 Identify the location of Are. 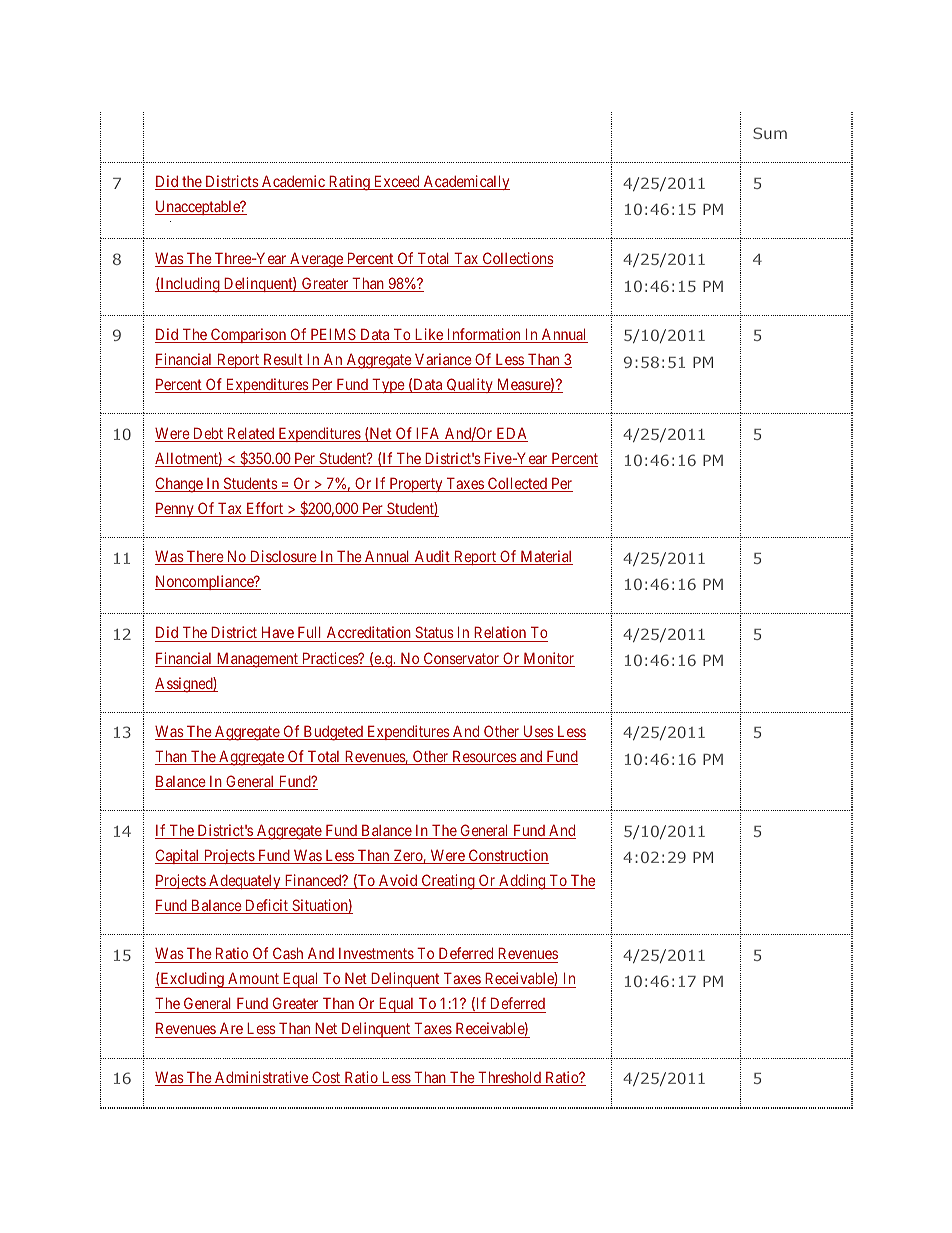
(231, 1030).
